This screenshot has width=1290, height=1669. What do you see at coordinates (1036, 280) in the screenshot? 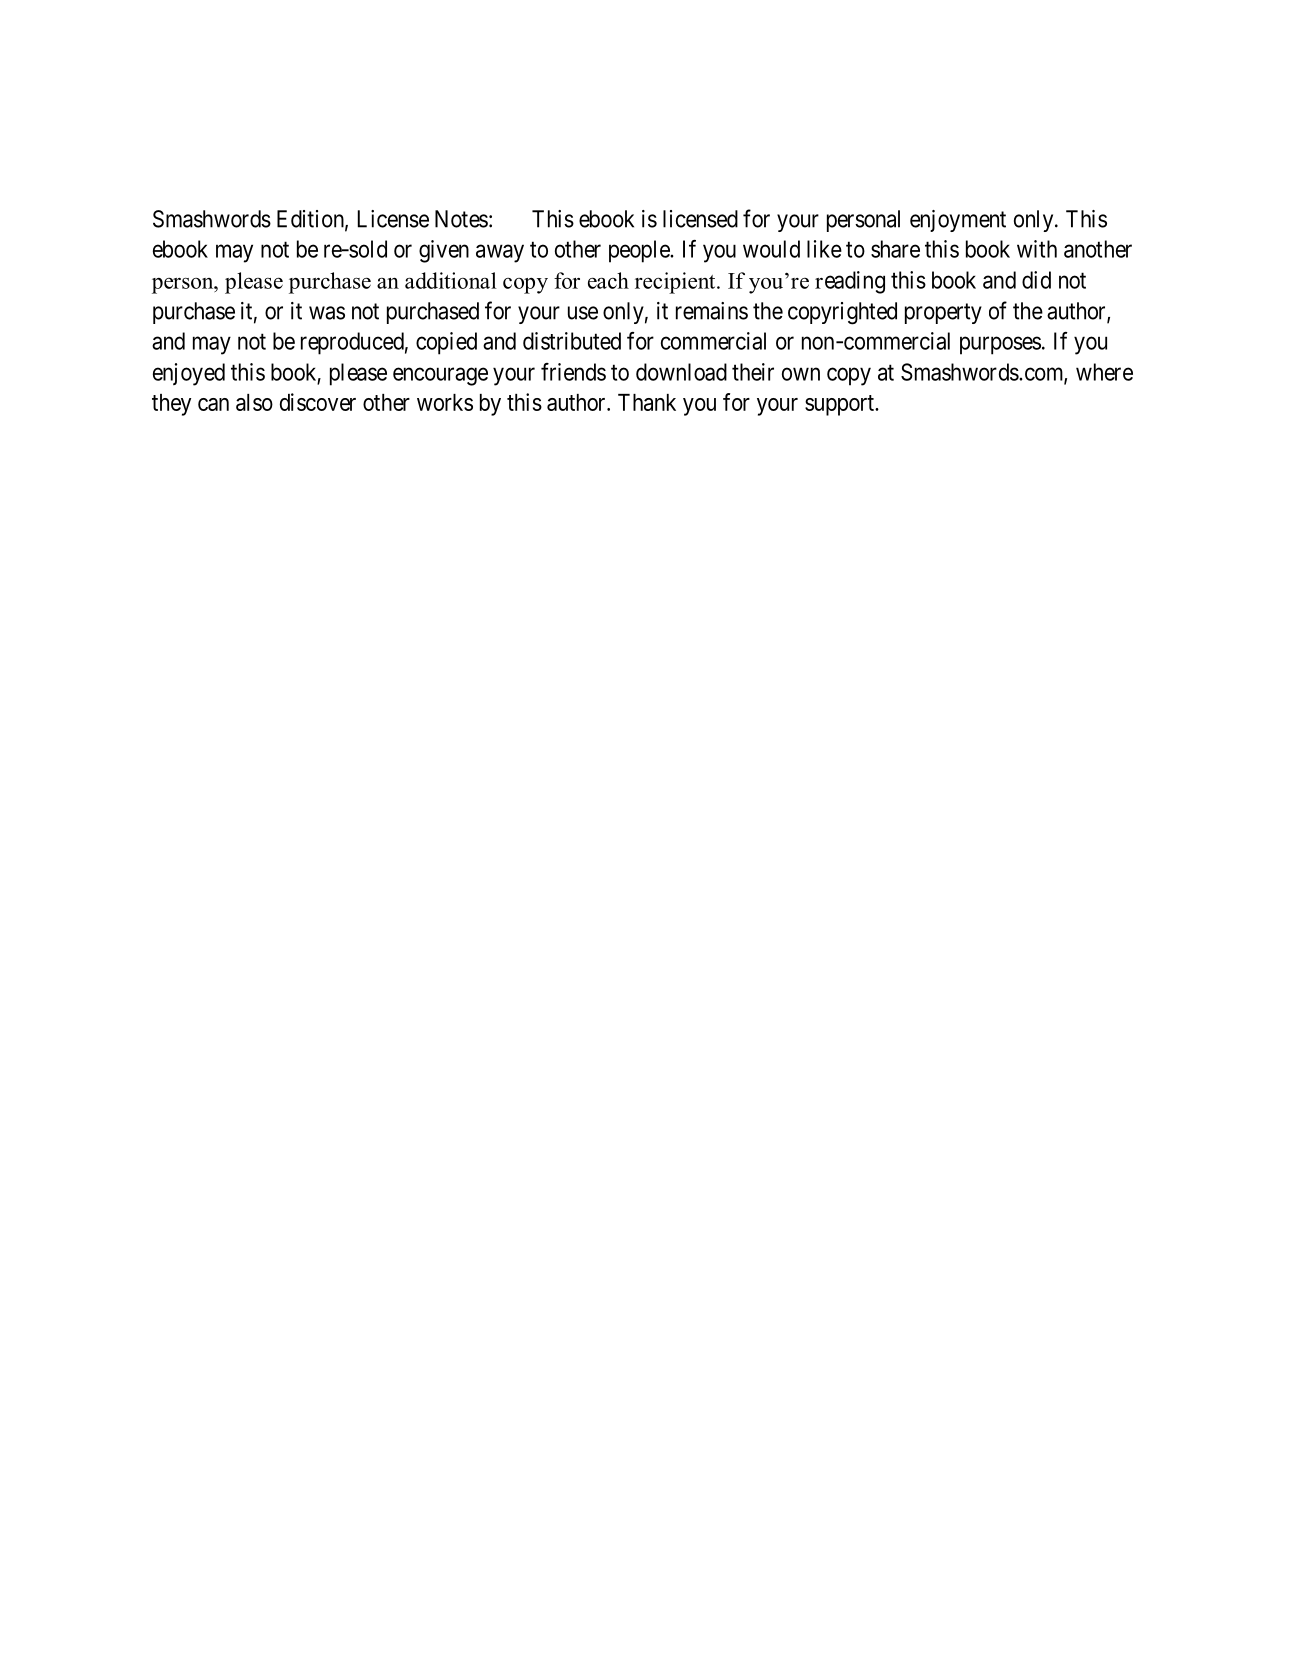
I see `did` at bounding box center [1036, 280].
